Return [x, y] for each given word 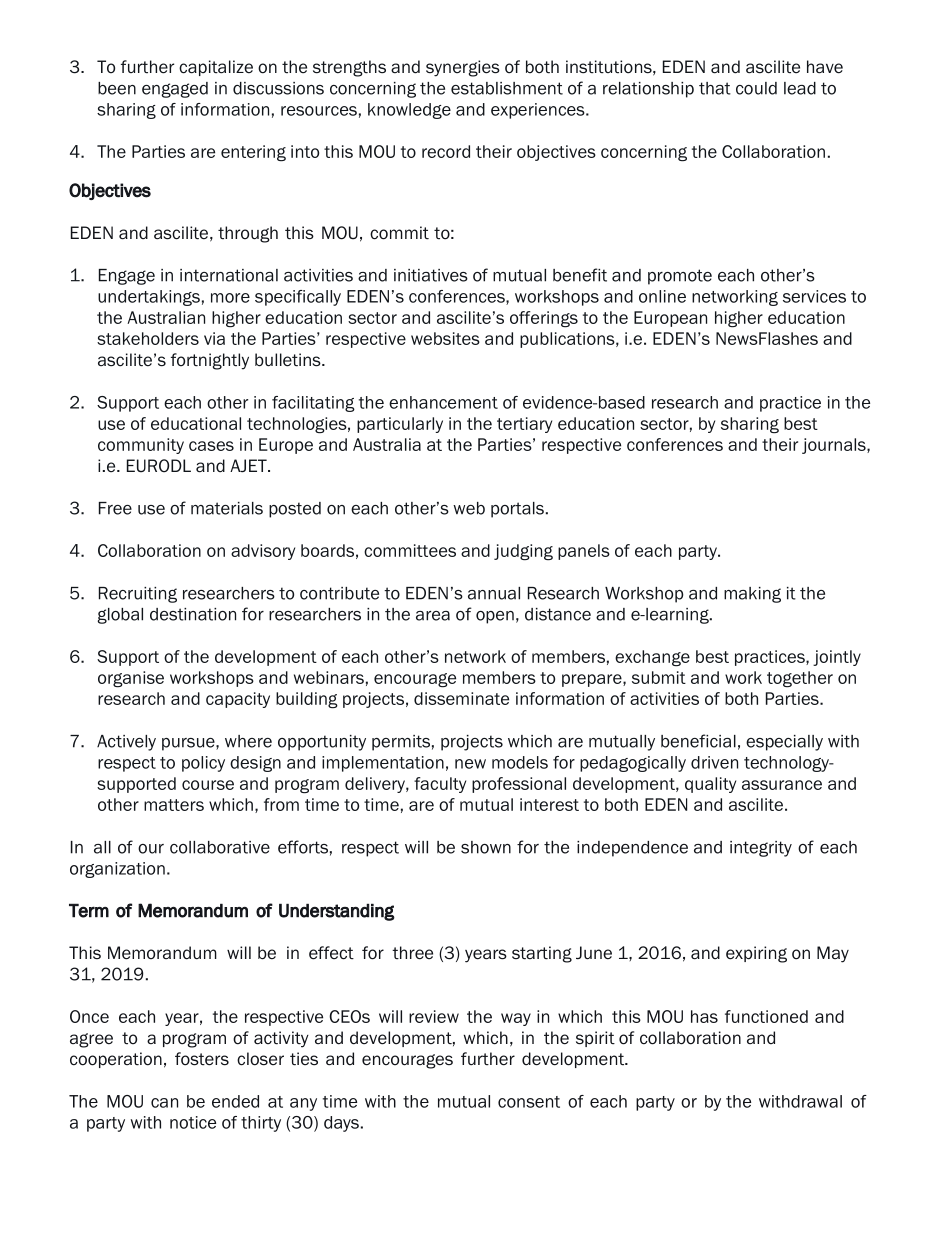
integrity [761, 849]
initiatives [431, 275]
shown [486, 847]
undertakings [149, 298]
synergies [463, 68]
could [756, 88]
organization [117, 870]
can [164, 1103]
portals [517, 510]
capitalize [216, 68]
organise [131, 679]
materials [227, 508]
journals [835, 446]
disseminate [461, 698]
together [800, 679]
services [814, 296]
